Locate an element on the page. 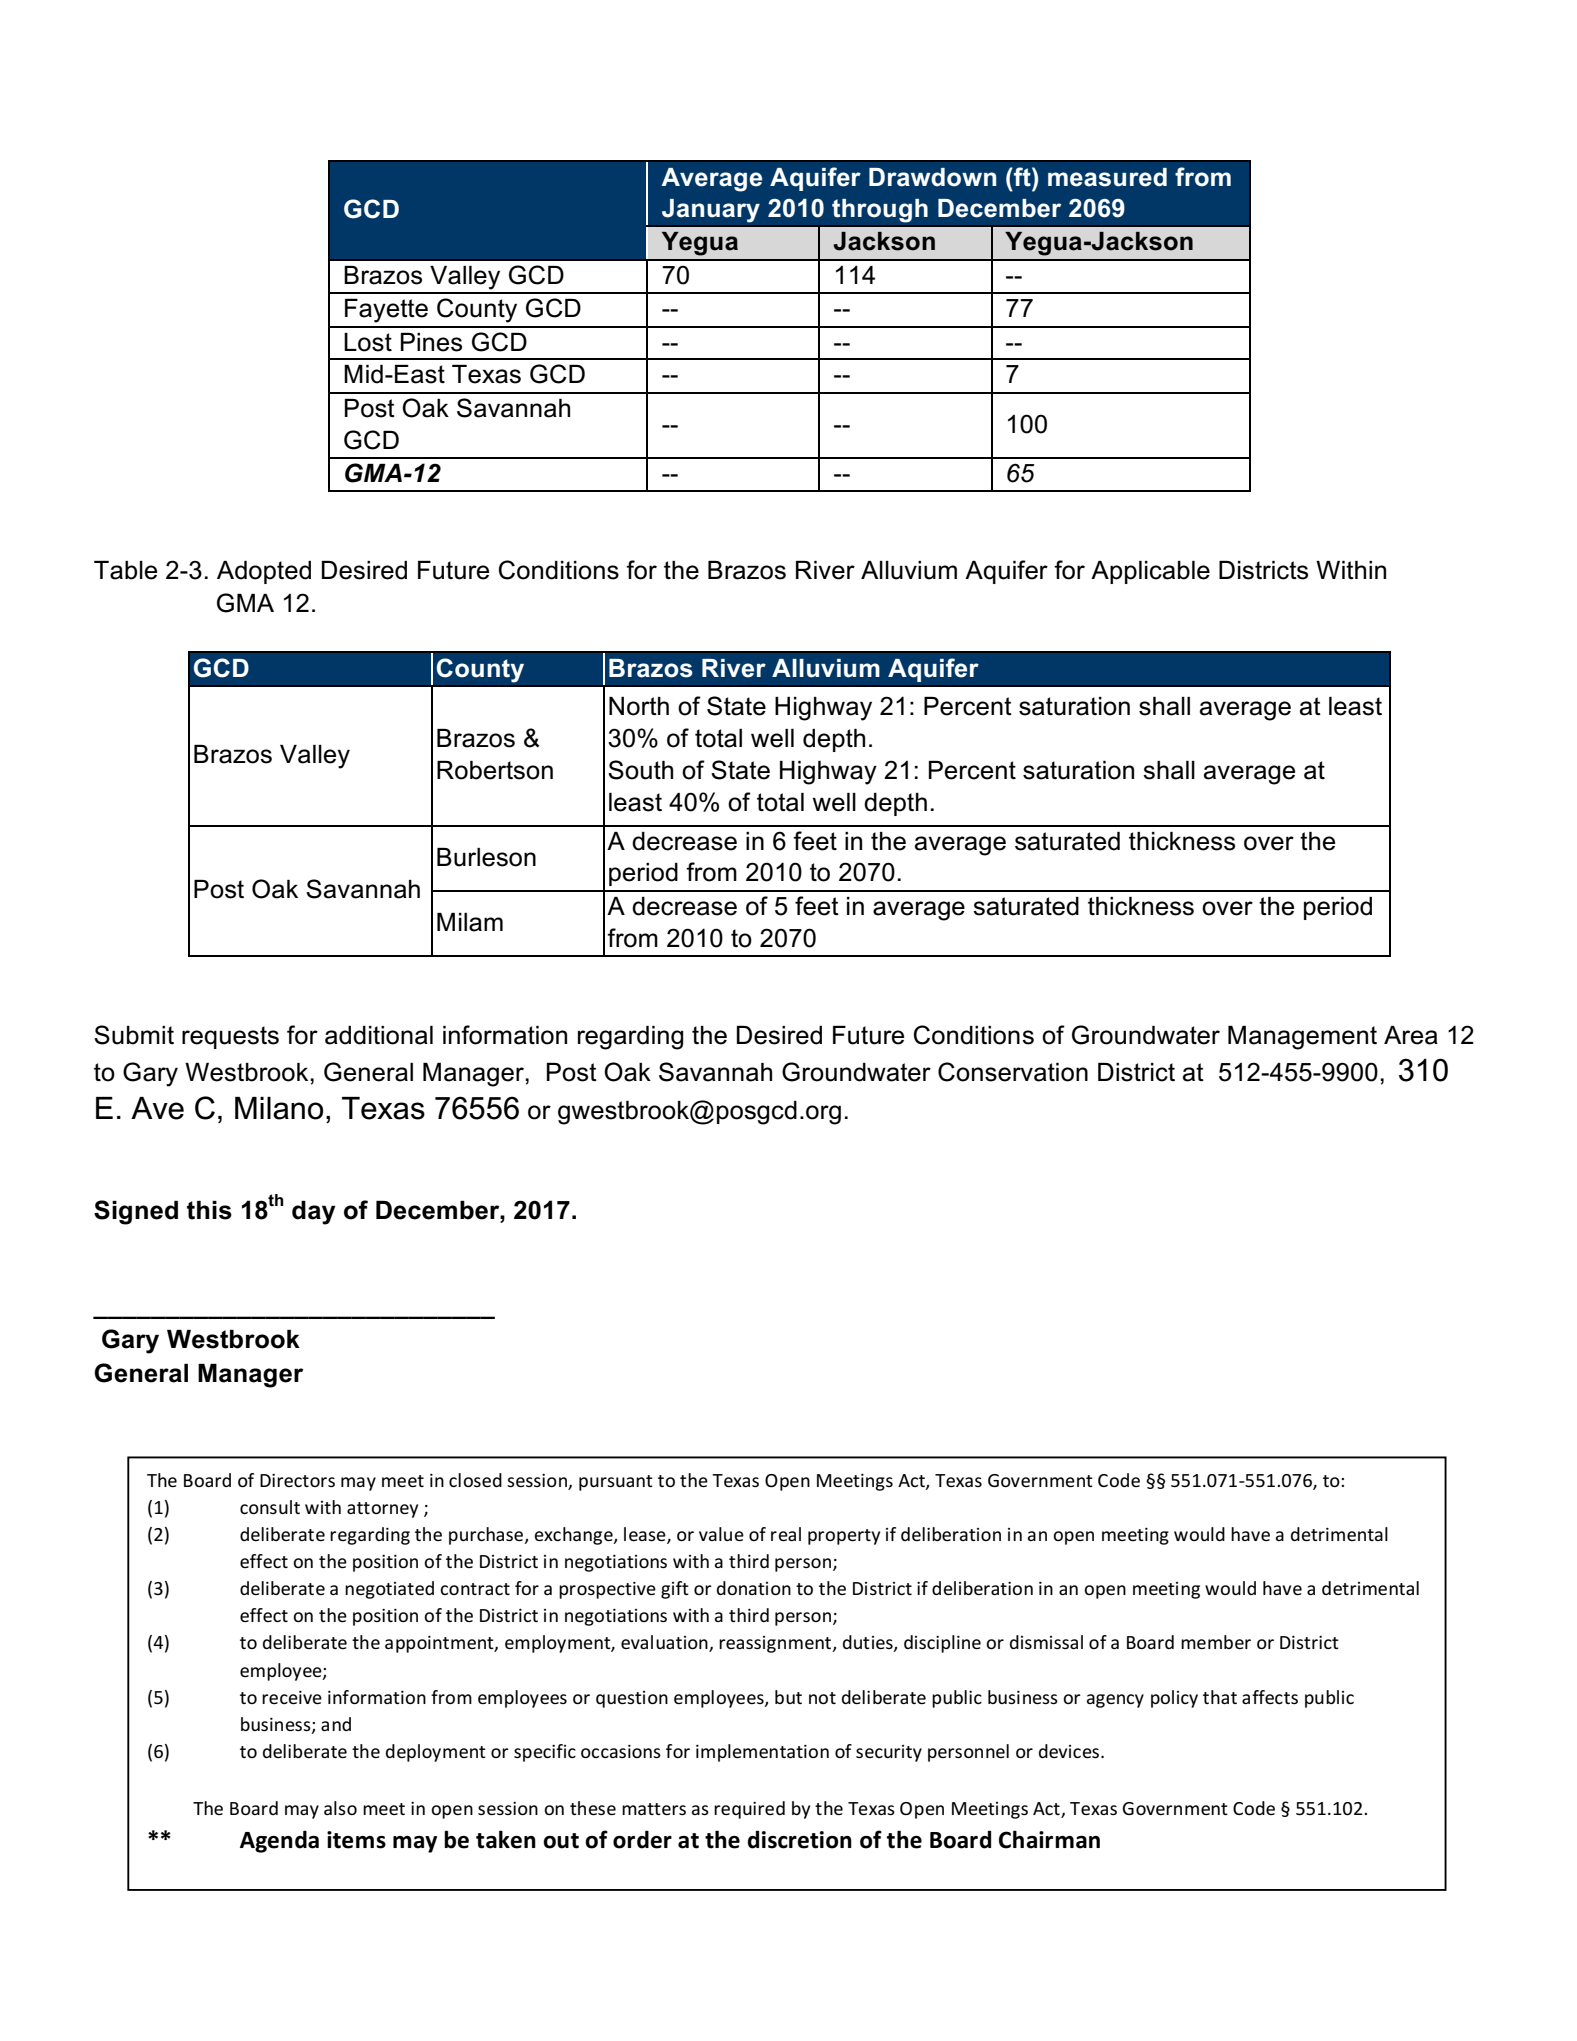 The width and height of the document is (1577, 2041). also is located at coordinates (340, 1808).
